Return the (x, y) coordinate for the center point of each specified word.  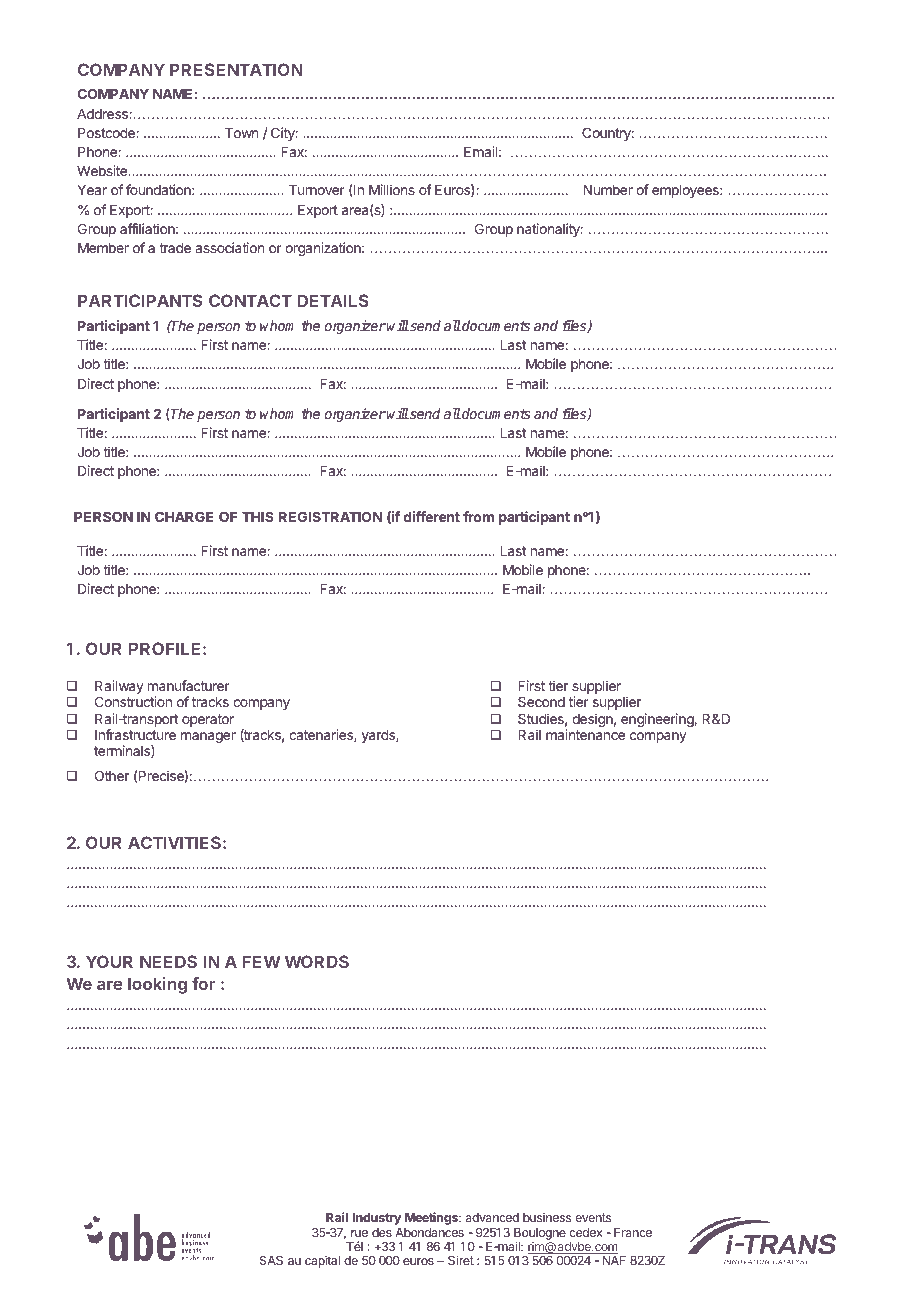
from (478, 516)
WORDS (317, 961)
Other (112, 775)
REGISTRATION (330, 516)
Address (103, 114)
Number (608, 190)
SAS (271, 1260)
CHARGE (184, 516)
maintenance (585, 734)
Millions (392, 189)
